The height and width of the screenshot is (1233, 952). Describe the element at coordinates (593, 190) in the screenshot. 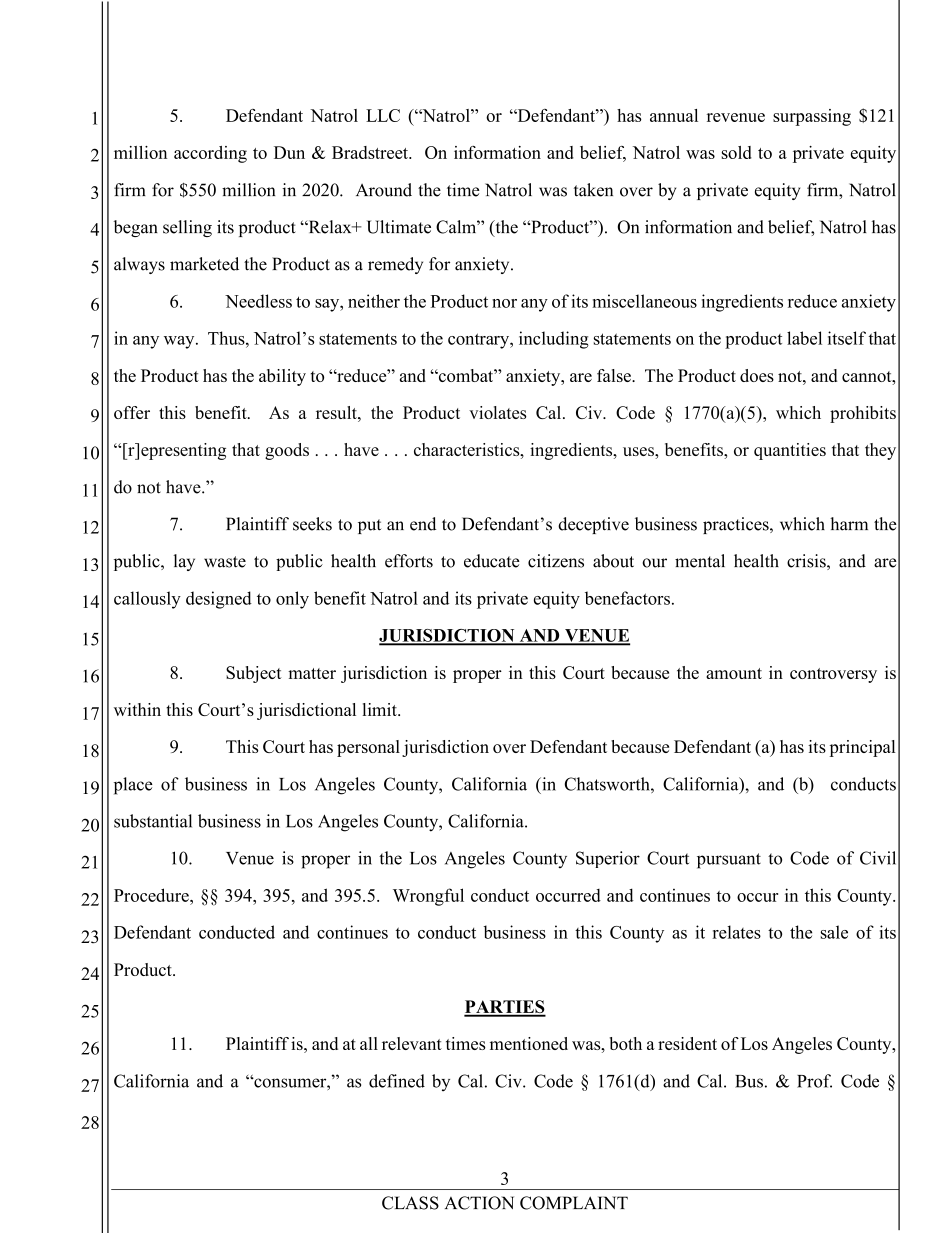

I see `taken` at that location.
